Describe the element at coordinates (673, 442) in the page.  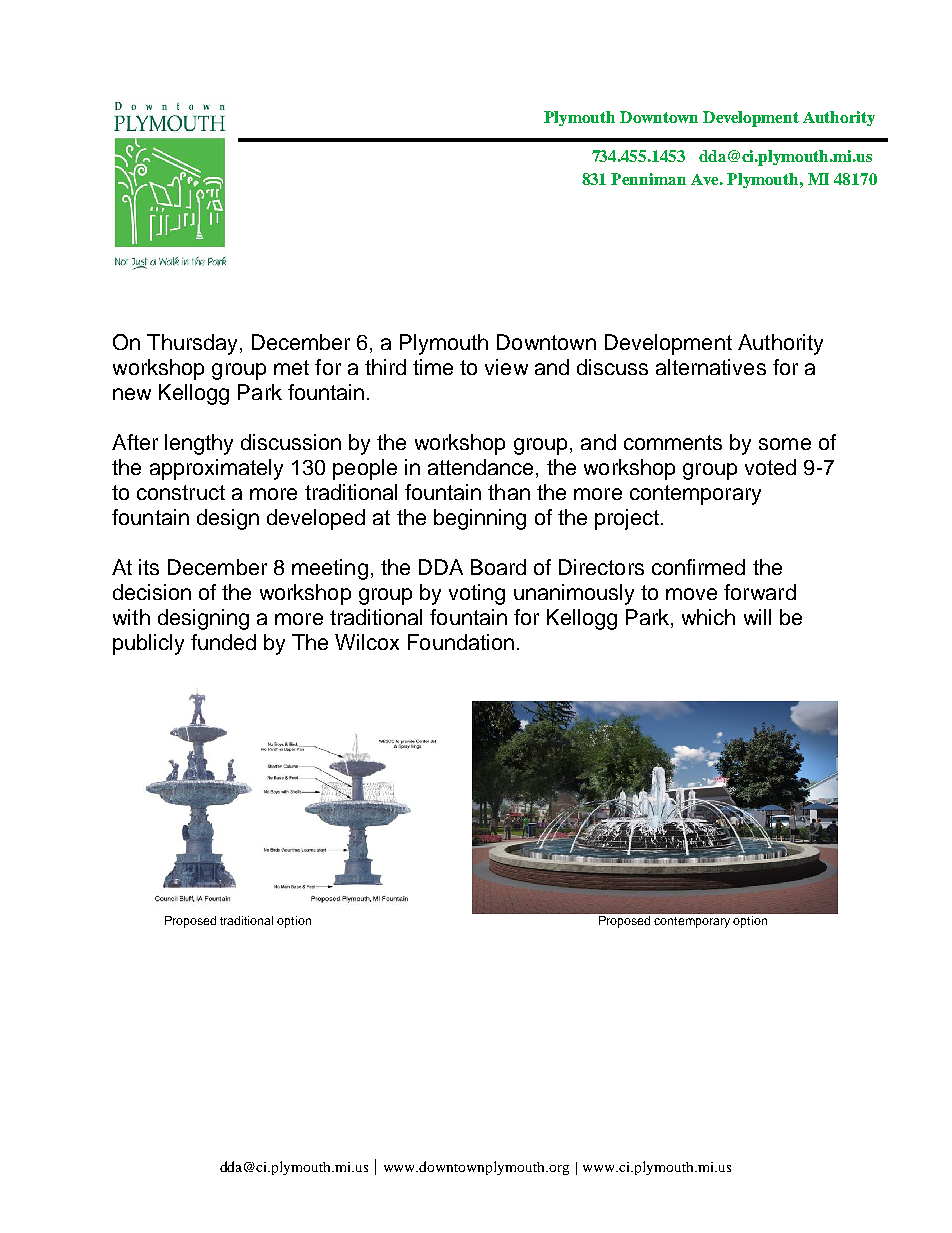
I see `comments` at that location.
